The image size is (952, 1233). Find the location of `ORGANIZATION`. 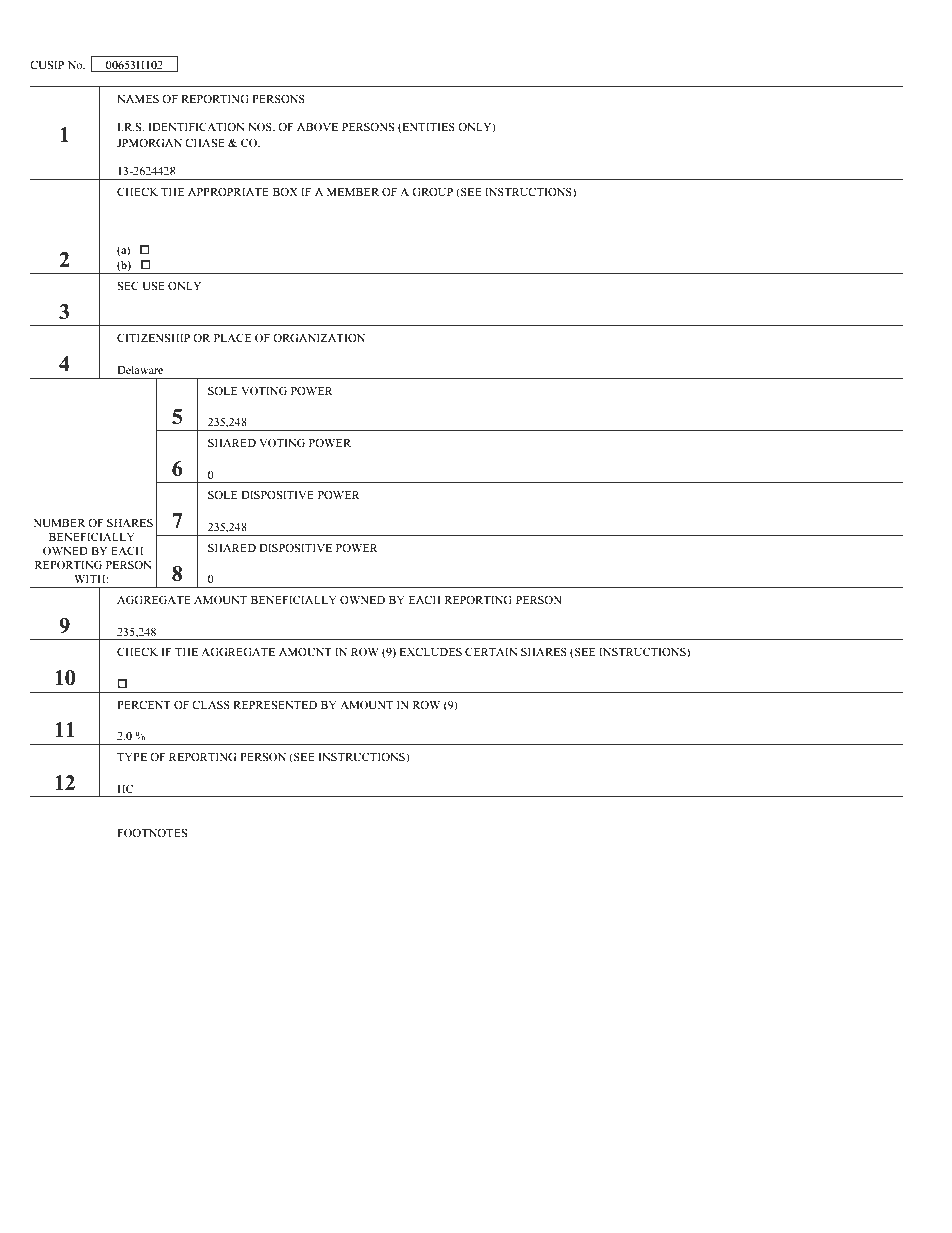

ORGANIZATION is located at coordinates (319, 337).
